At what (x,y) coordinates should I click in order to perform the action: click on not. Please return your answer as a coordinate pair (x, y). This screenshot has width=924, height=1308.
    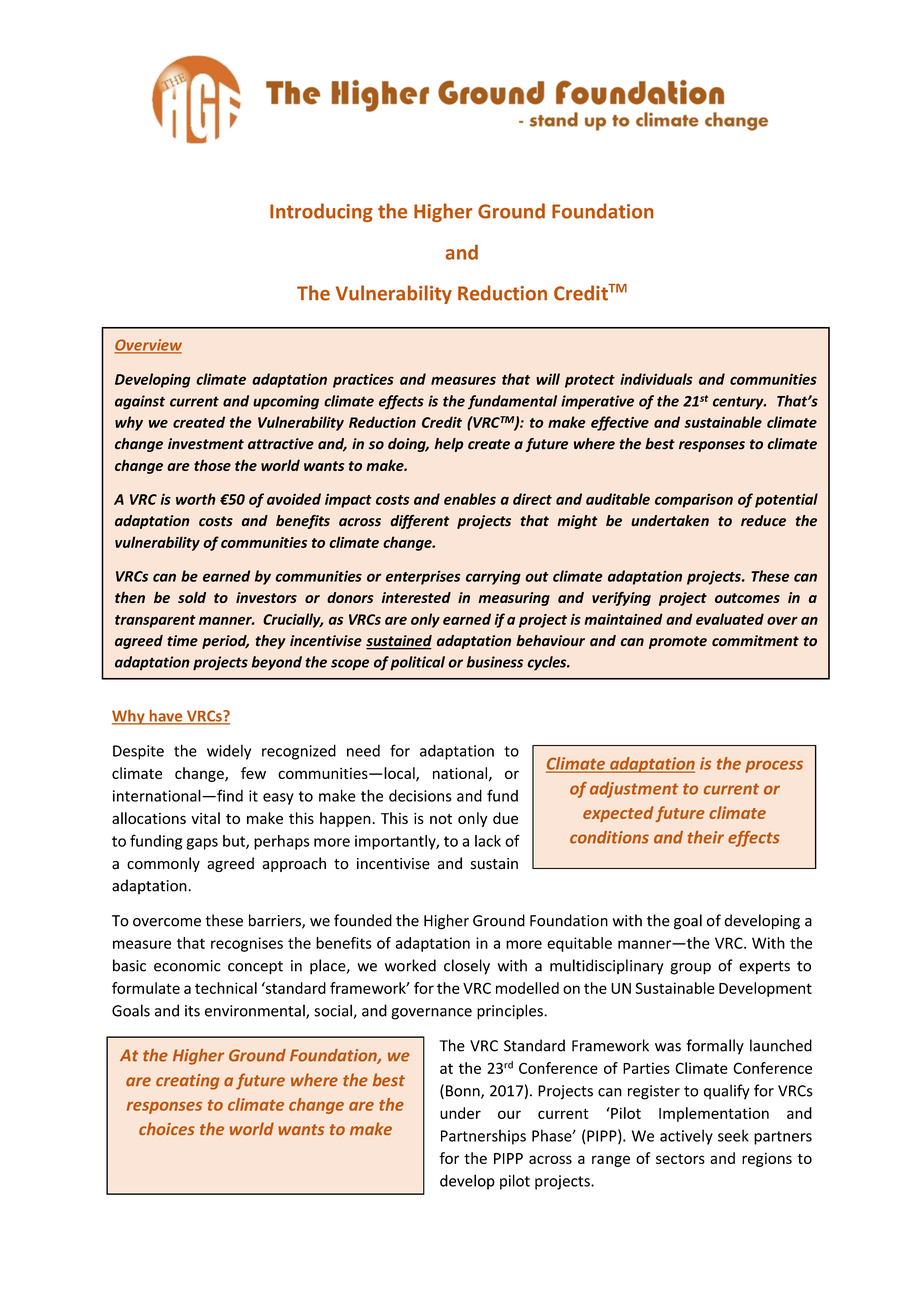
    Looking at the image, I should click on (441, 819).
